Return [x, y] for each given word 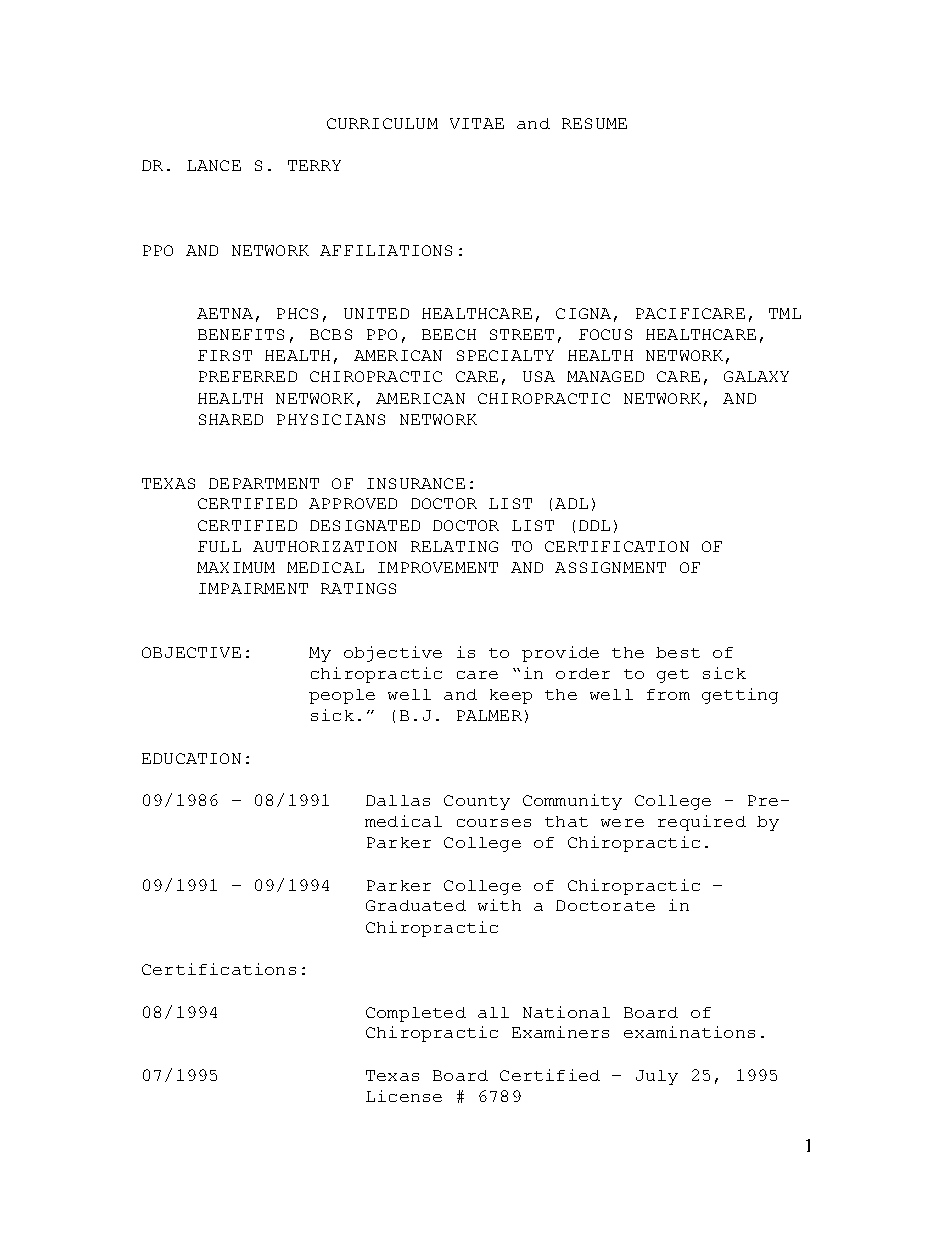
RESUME [594, 123]
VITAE [477, 123]
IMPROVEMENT [438, 567]
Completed [416, 1014]
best [678, 652]
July [657, 1077]
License [404, 1096]
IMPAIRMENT [253, 588]
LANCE [214, 165]
